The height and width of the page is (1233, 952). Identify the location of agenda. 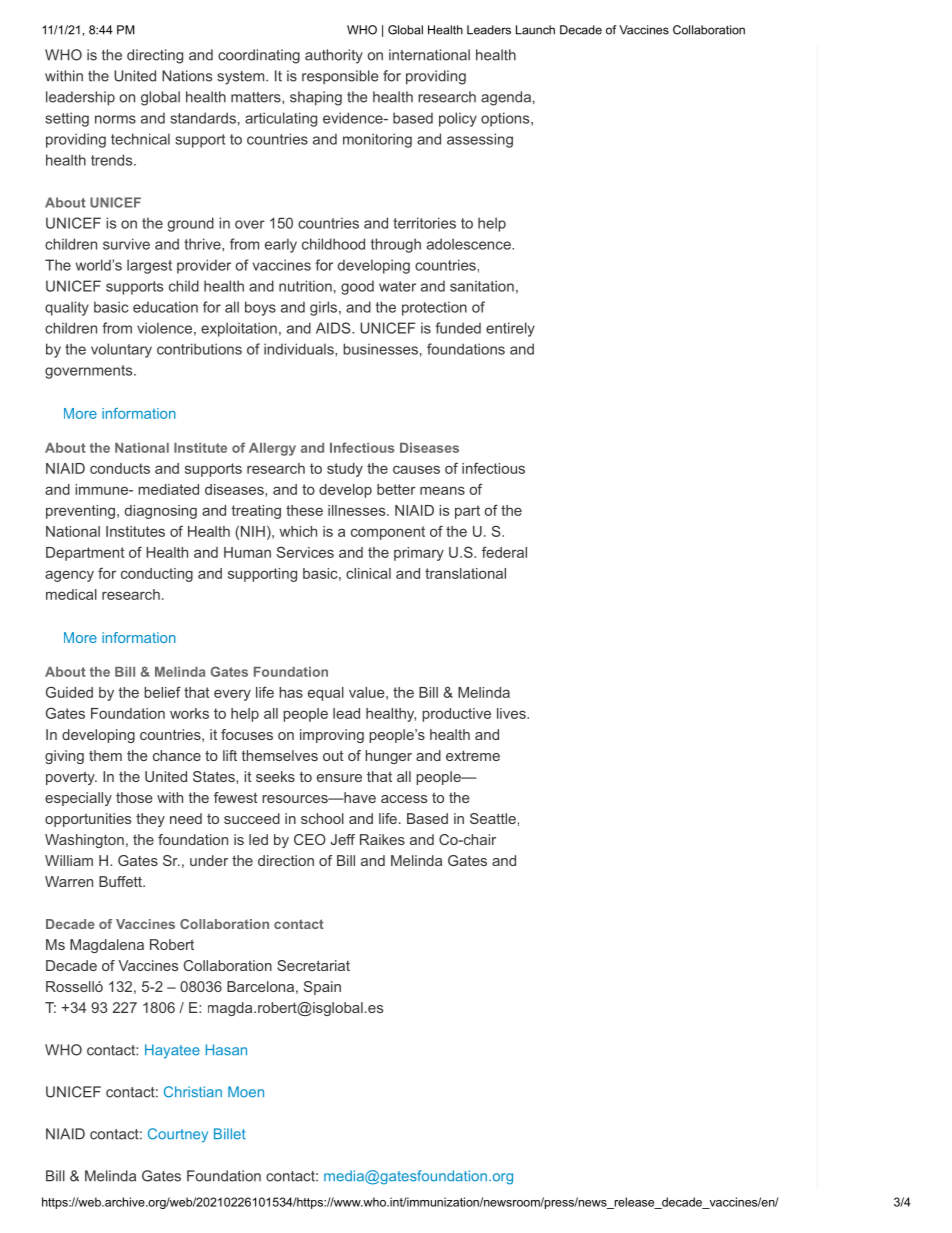
(506, 98).
